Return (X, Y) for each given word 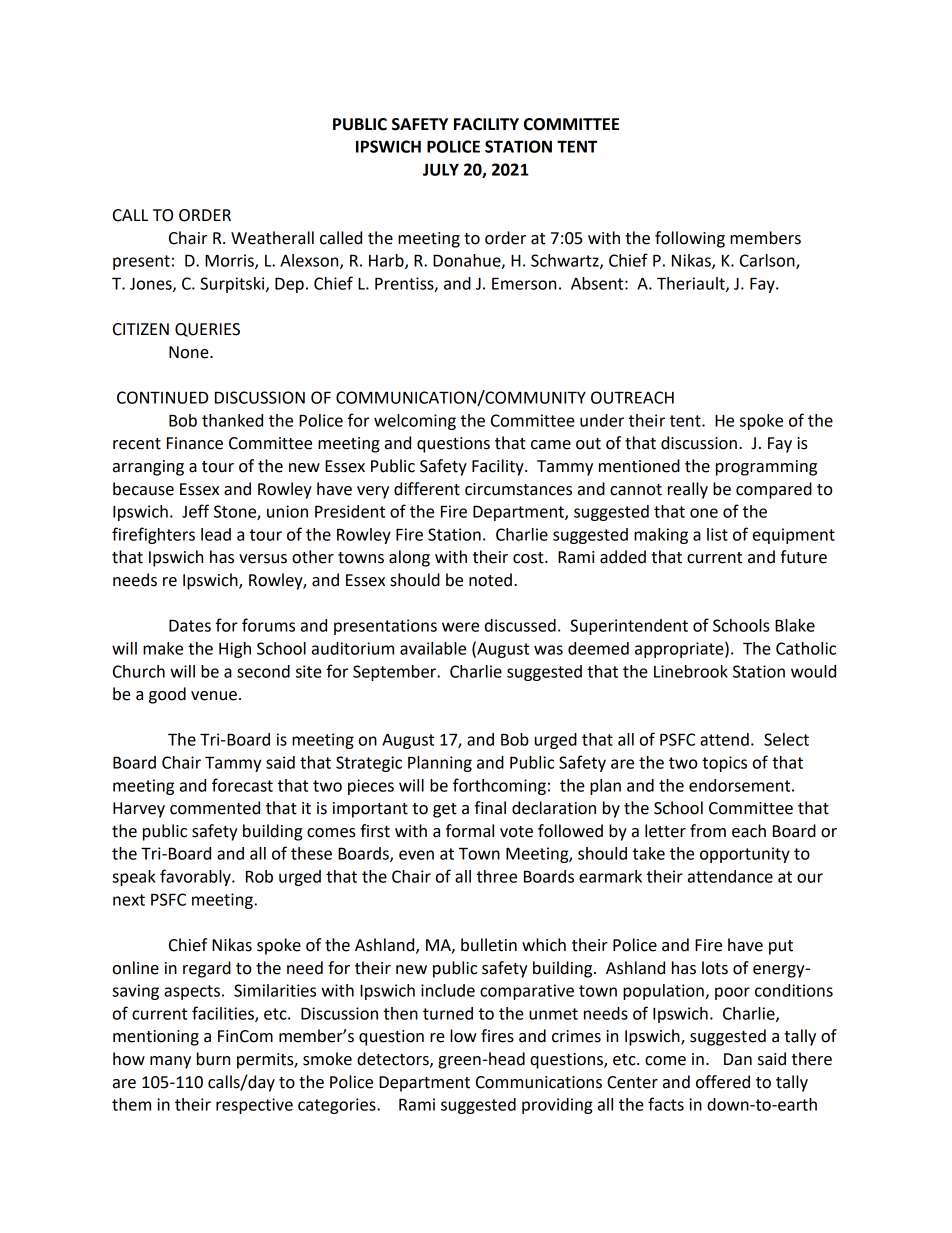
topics (724, 764)
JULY (441, 169)
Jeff (195, 511)
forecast (242, 785)
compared (774, 490)
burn (213, 1059)
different (427, 489)
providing (557, 1106)
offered (723, 1082)
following (690, 239)
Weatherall (272, 238)
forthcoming (499, 786)
